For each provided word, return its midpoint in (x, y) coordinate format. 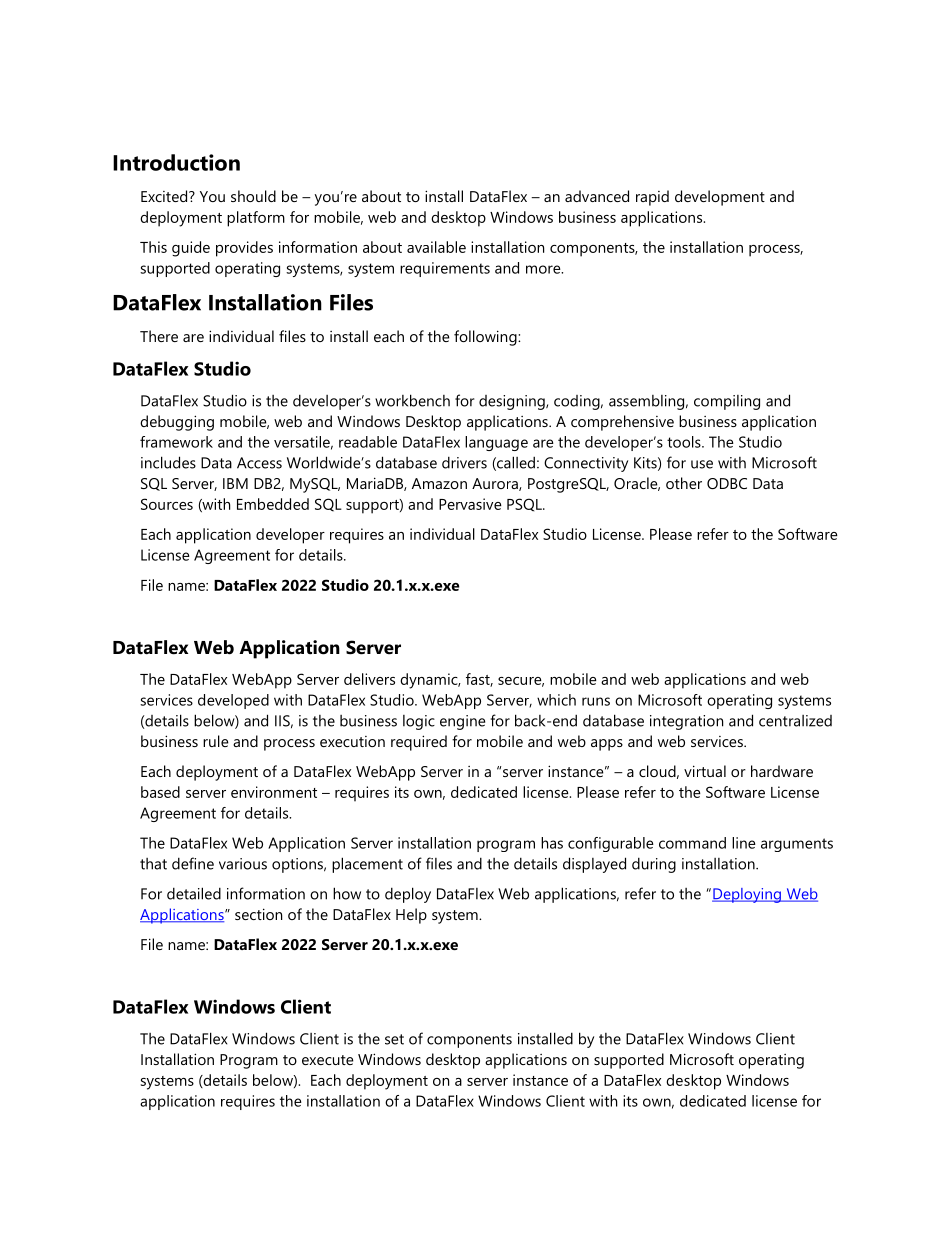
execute (328, 1060)
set (394, 1039)
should (253, 196)
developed (233, 701)
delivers (369, 679)
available (436, 247)
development (720, 198)
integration (686, 722)
